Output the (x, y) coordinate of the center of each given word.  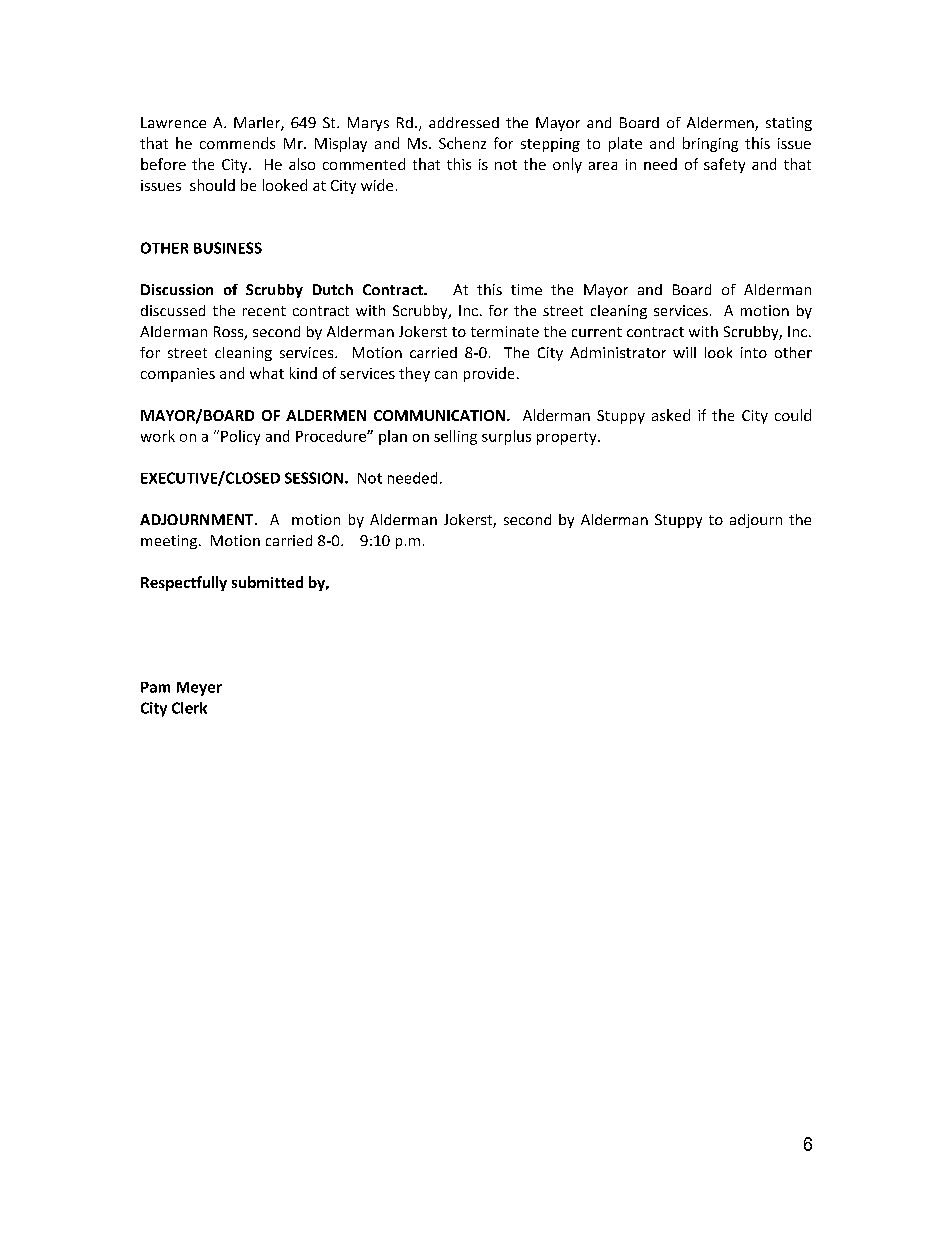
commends (237, 143)
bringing (710, 144)
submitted (267, 582)
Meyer (199, 689)
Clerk (189, 708)
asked (671, 415)
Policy (240, 437)
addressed (464, 122)
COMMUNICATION (439, 415)
